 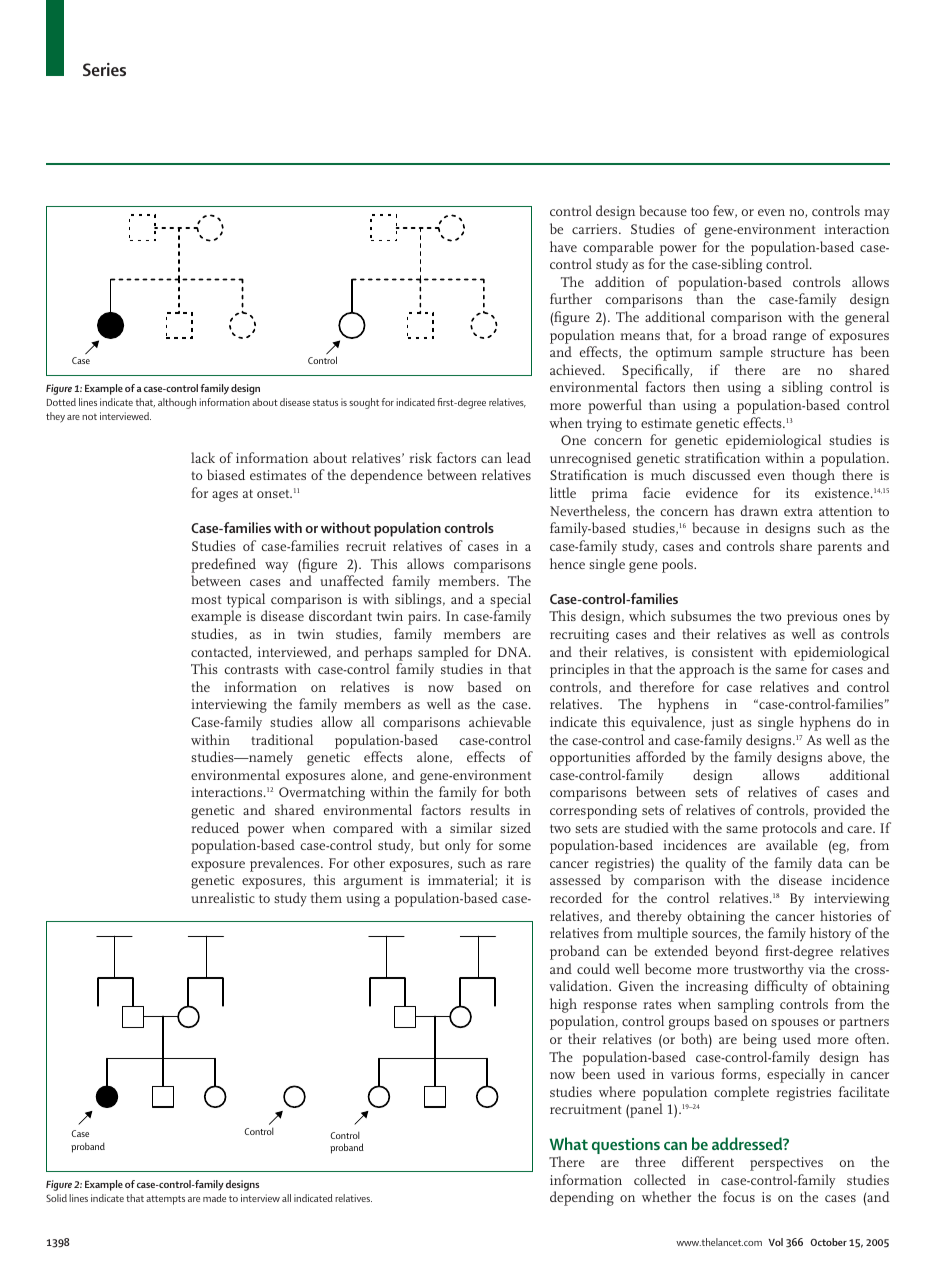 I want to click on DNA, so click(x=514, y=652).
